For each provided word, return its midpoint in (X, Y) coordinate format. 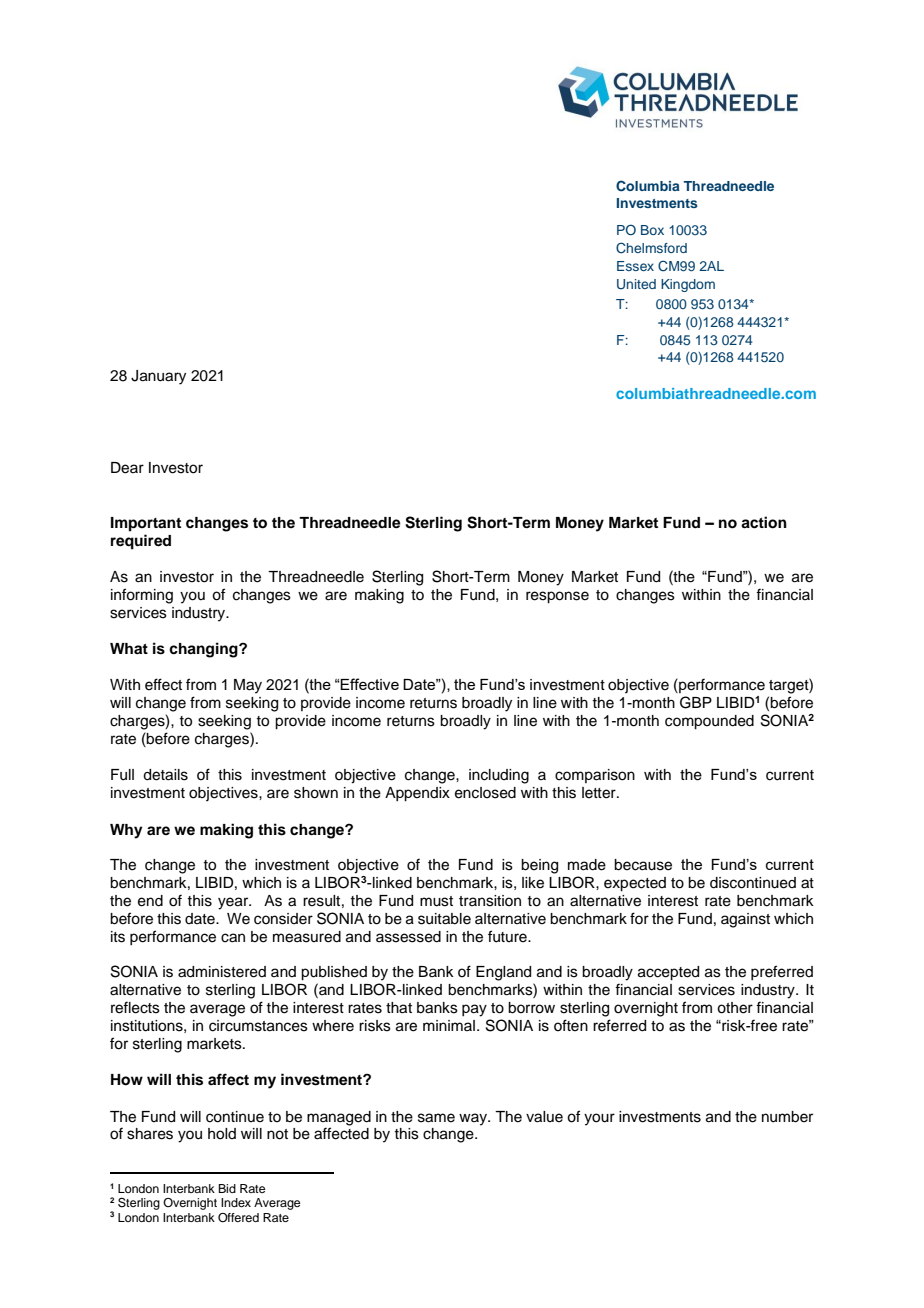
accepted (668, 973)
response (557, 597)
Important (146, 524)
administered (222, 972)
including (499, 776)
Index (236, 1202)
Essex (635, 266)
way (474, 1119)
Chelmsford (651, 248)
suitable (444, 919)
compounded (709, 722)
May (248, 686)
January (158, 377)
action (764, 522)
